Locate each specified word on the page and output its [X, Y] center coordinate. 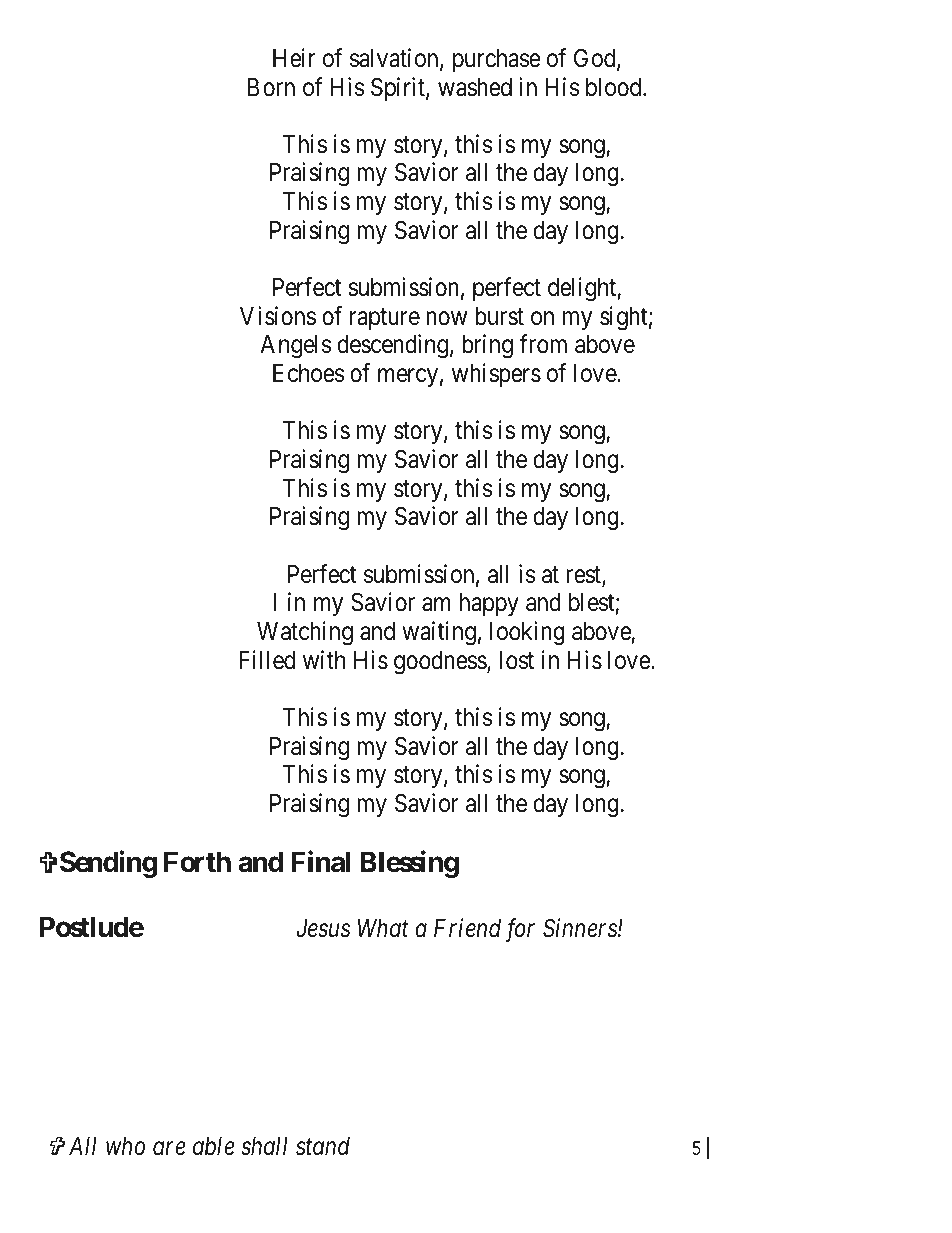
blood [615, 87]
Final [320, 862]
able [214, 1146]
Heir [294, 58]
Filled [267, 660]
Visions [278, 316]
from [543, 344]
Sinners [581, 928]
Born [271, 87]
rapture [385, 319]
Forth [197, 862]
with [324, 659]
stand [323, 1146]
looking [527, 633]
